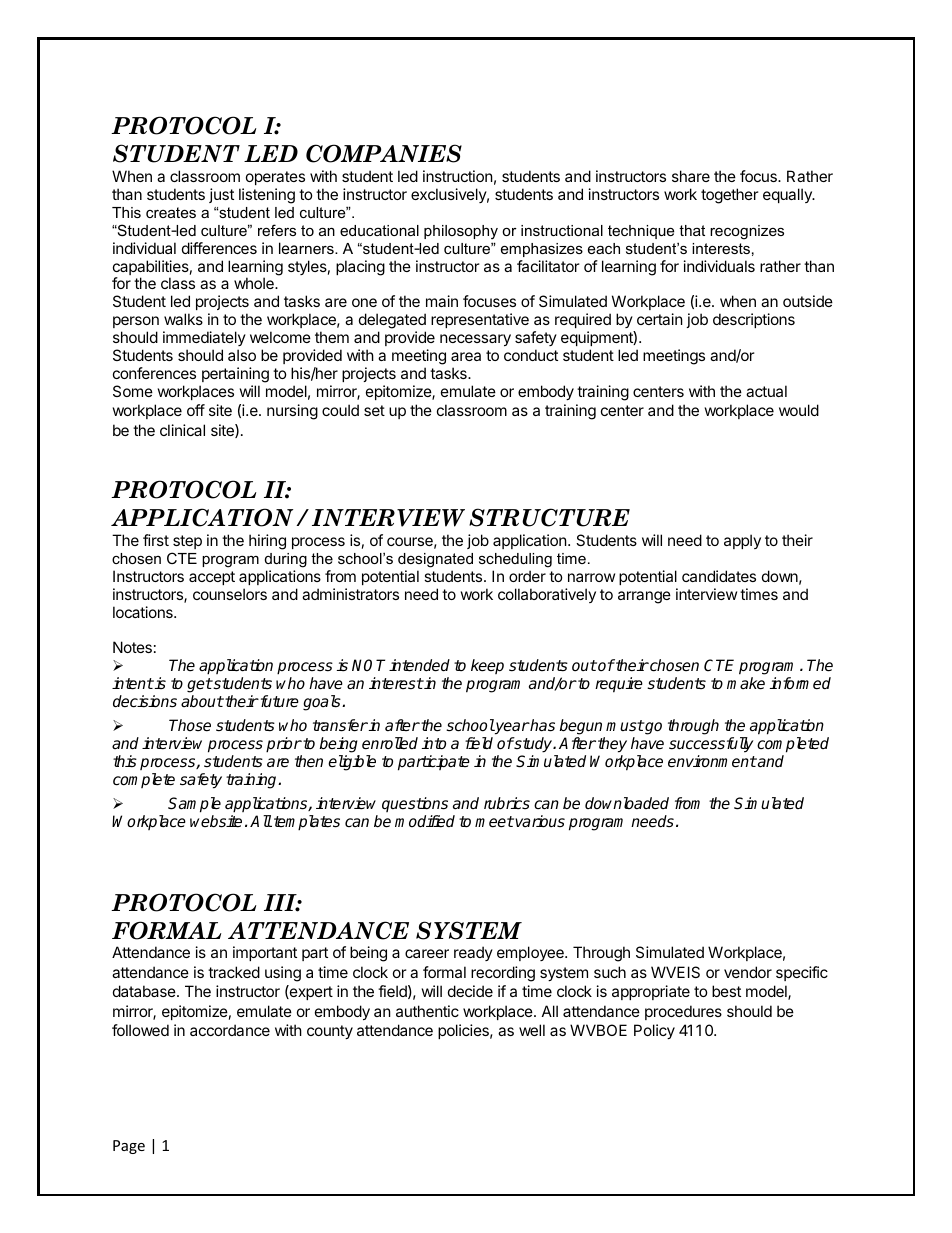 The height and width of the screenshot is (1233, 952). Describe the element at coordinates (746, 683) in the screenshot. I see `make` at that location.
